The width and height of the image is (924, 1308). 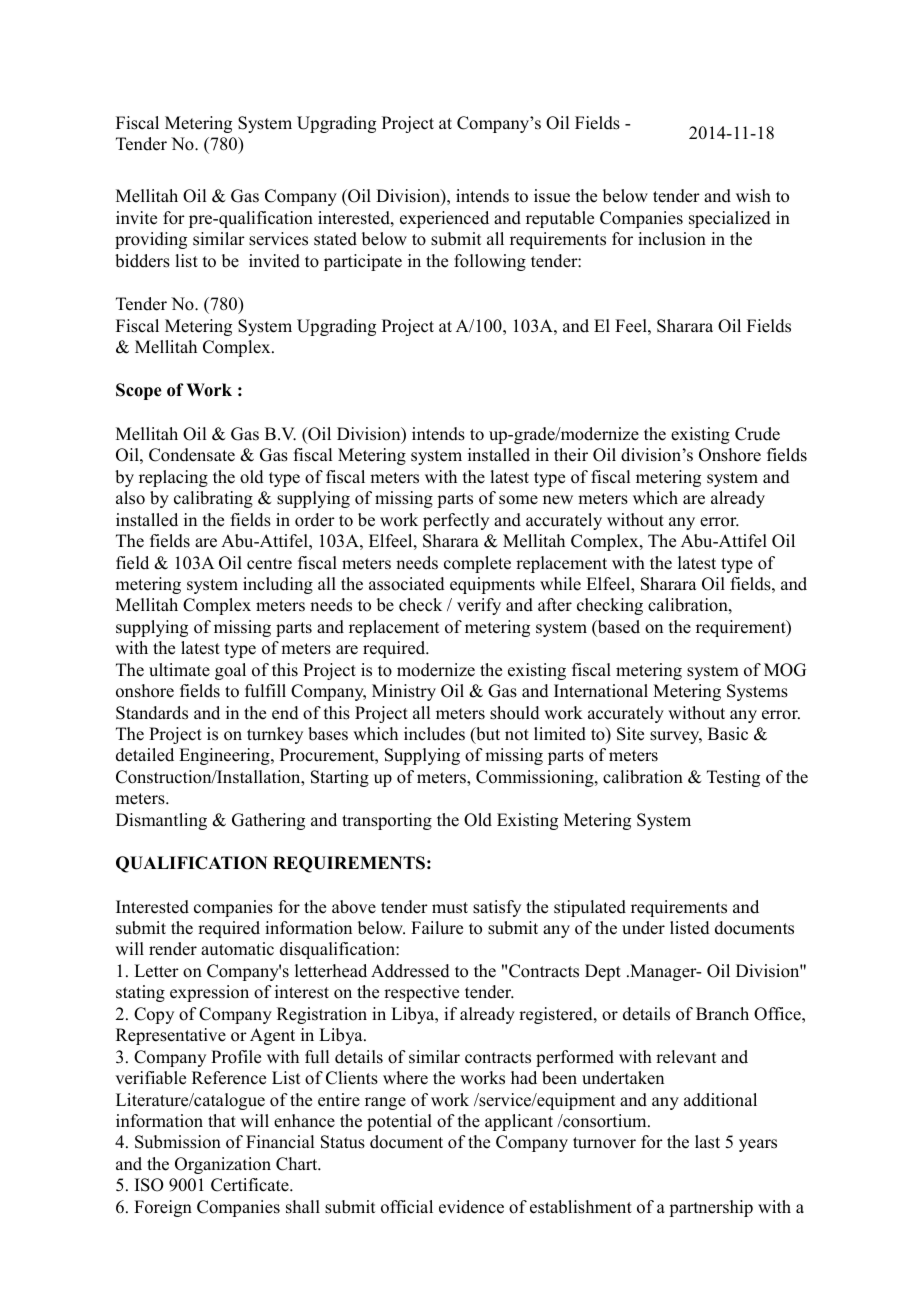 I want to click on Organization, so click(x=223, y=1165).
